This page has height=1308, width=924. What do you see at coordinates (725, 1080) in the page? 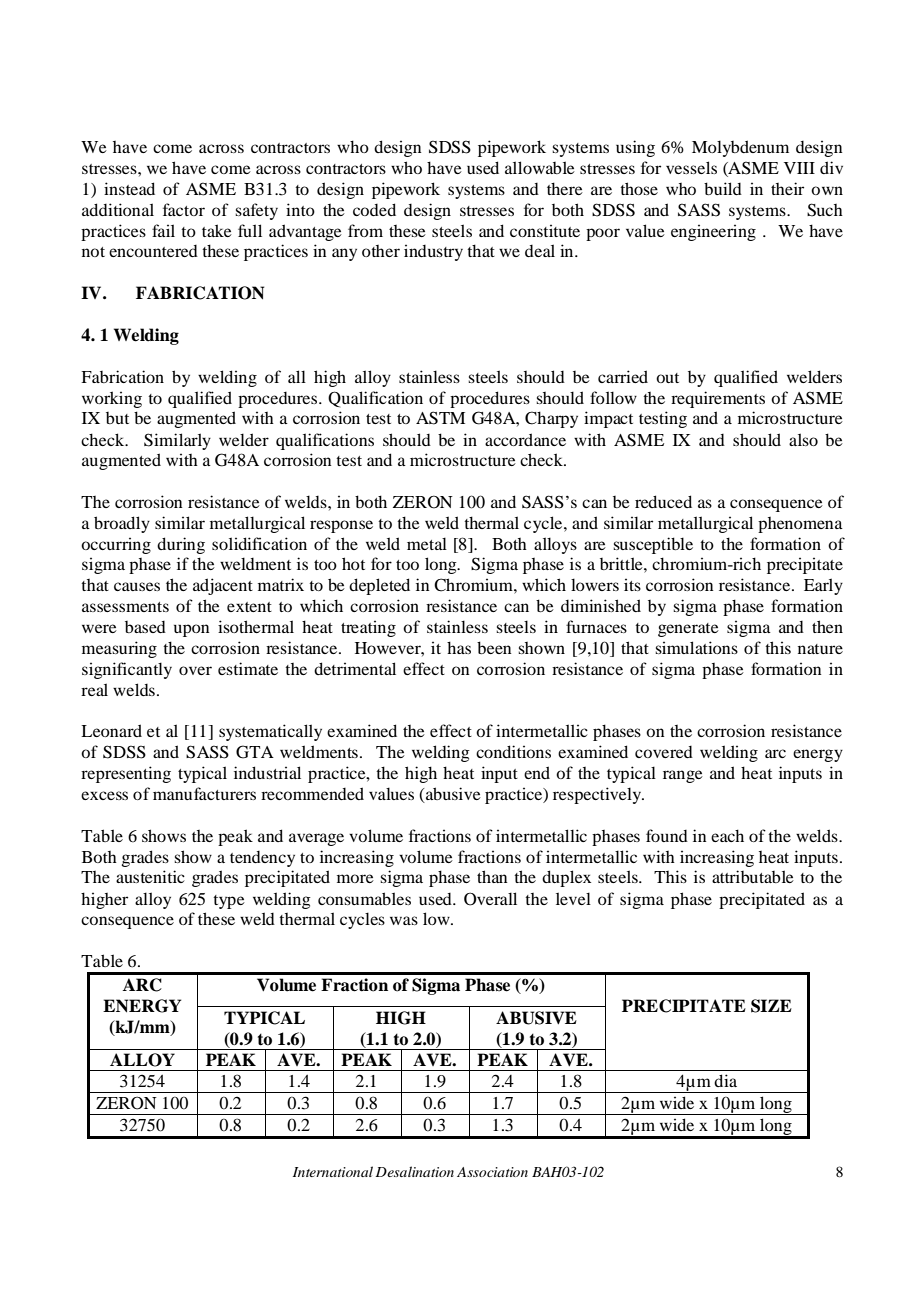
I see `dia` at bounding box center [725, 1080].
